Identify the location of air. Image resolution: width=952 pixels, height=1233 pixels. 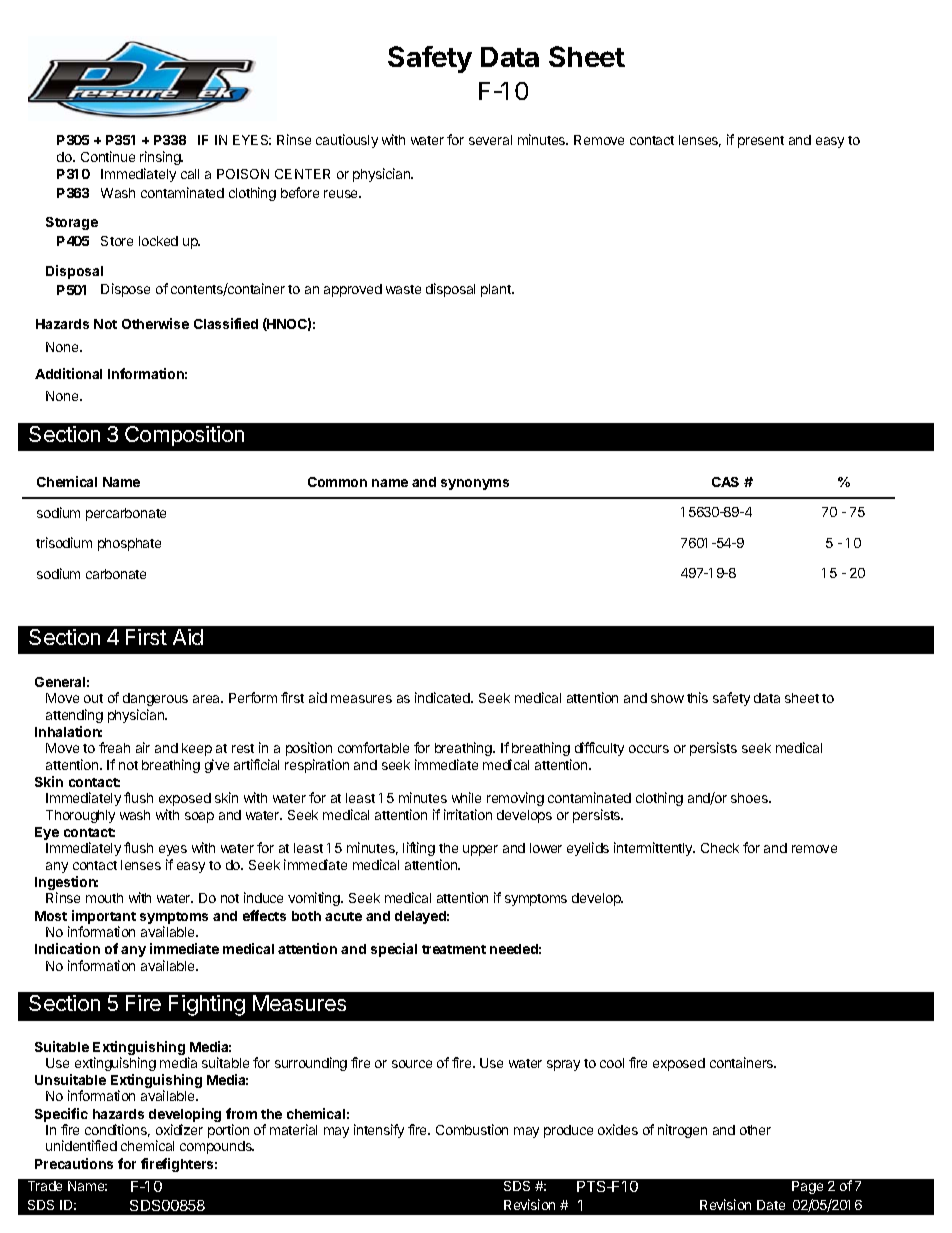
(143, 747).
